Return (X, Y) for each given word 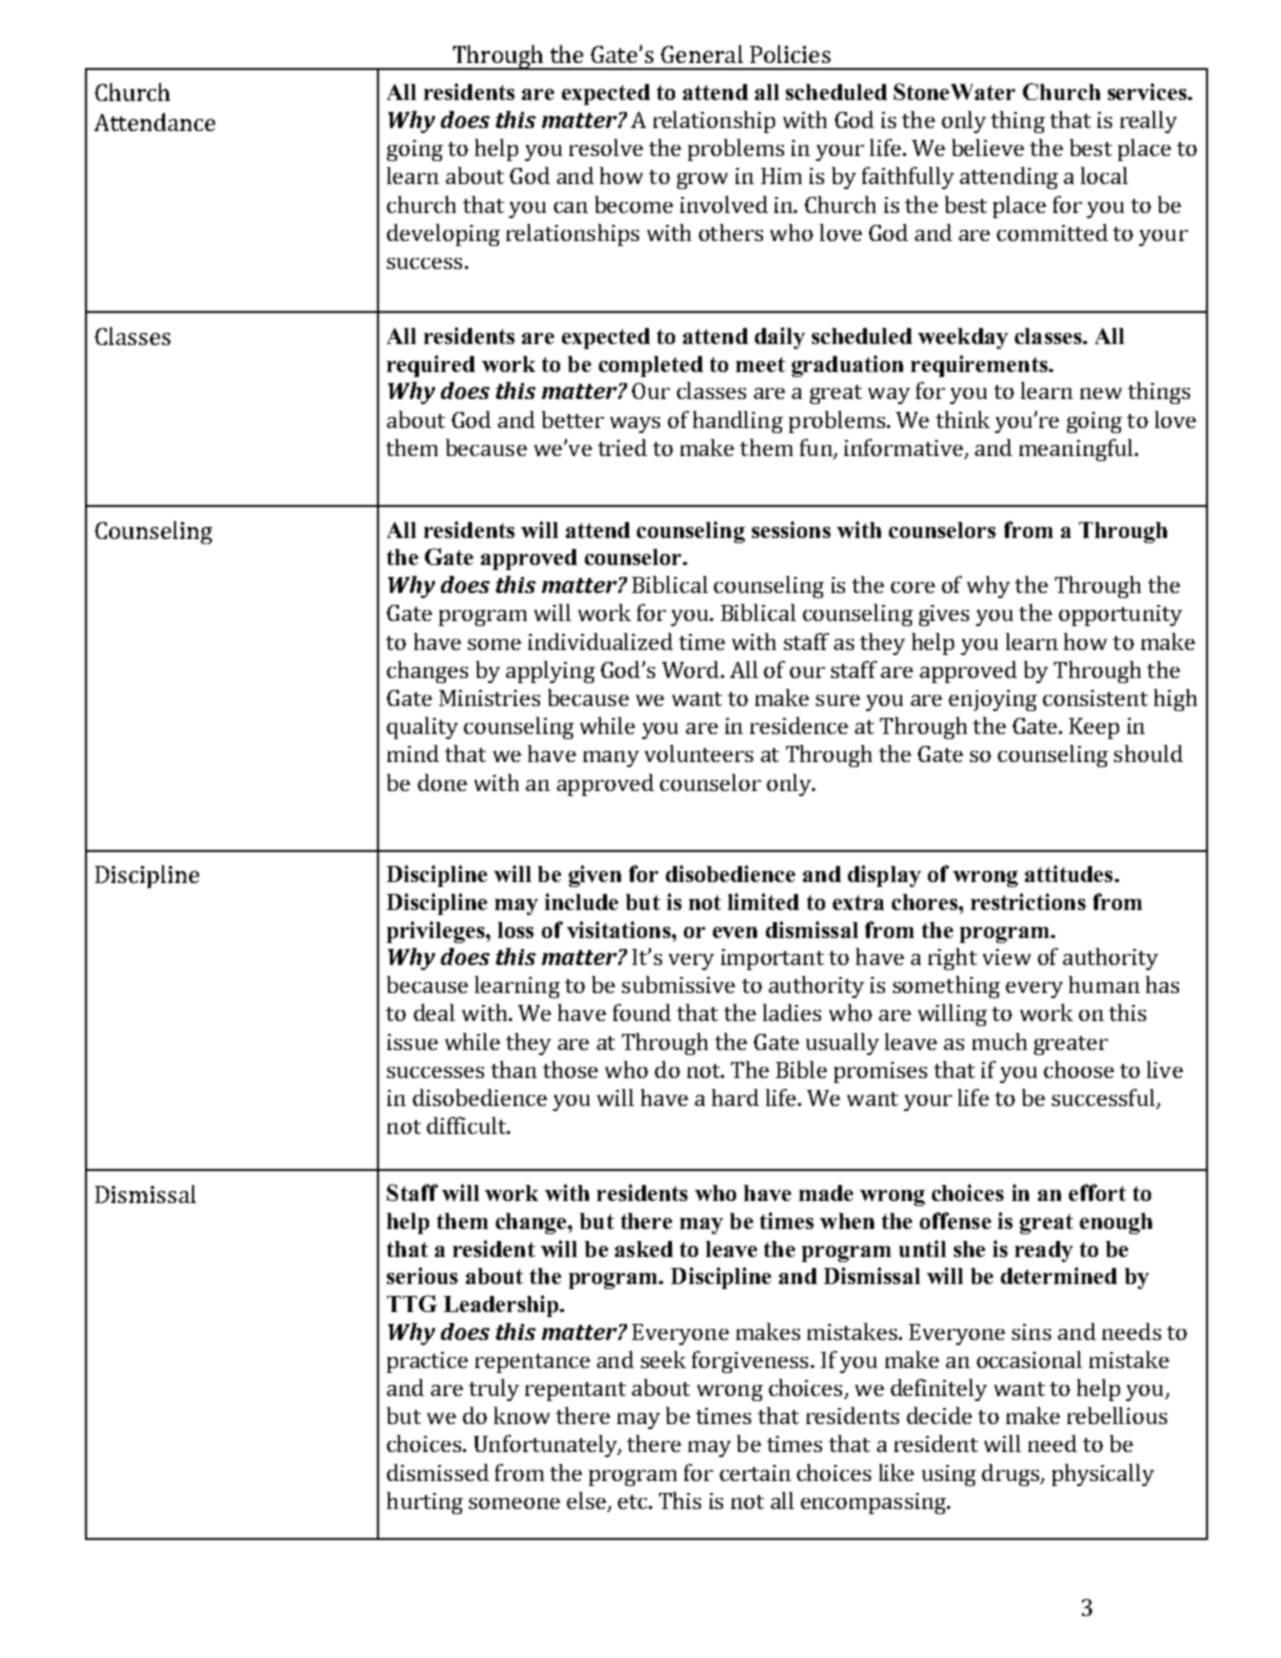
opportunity (1120, 615)
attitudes (1069, 873)
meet (760, 364)
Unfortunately (546, 1446)
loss (516, 930)
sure (838, 700)
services (1148, 91)
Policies (790, 54)
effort (1097, 1192)
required (431, 366)
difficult (467, 1125)
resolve (606, 147)
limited (763, 901)
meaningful (1077, 450)
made (826, 1193)
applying (550, 672)
